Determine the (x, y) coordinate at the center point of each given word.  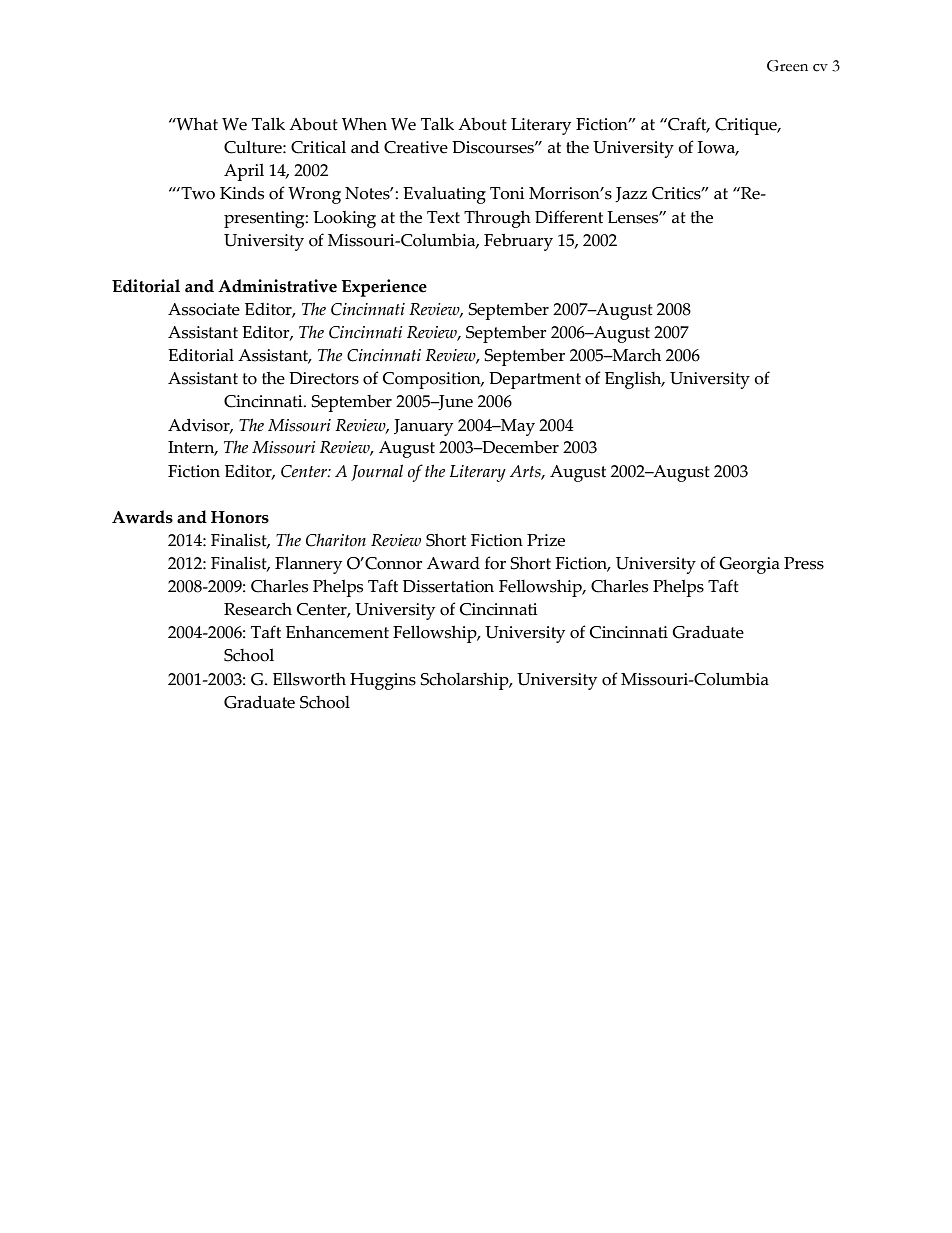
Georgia (749, 565)
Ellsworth (309, 679)
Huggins (383, 681)
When (364, 124)
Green (787, 66)
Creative (416, 147)
